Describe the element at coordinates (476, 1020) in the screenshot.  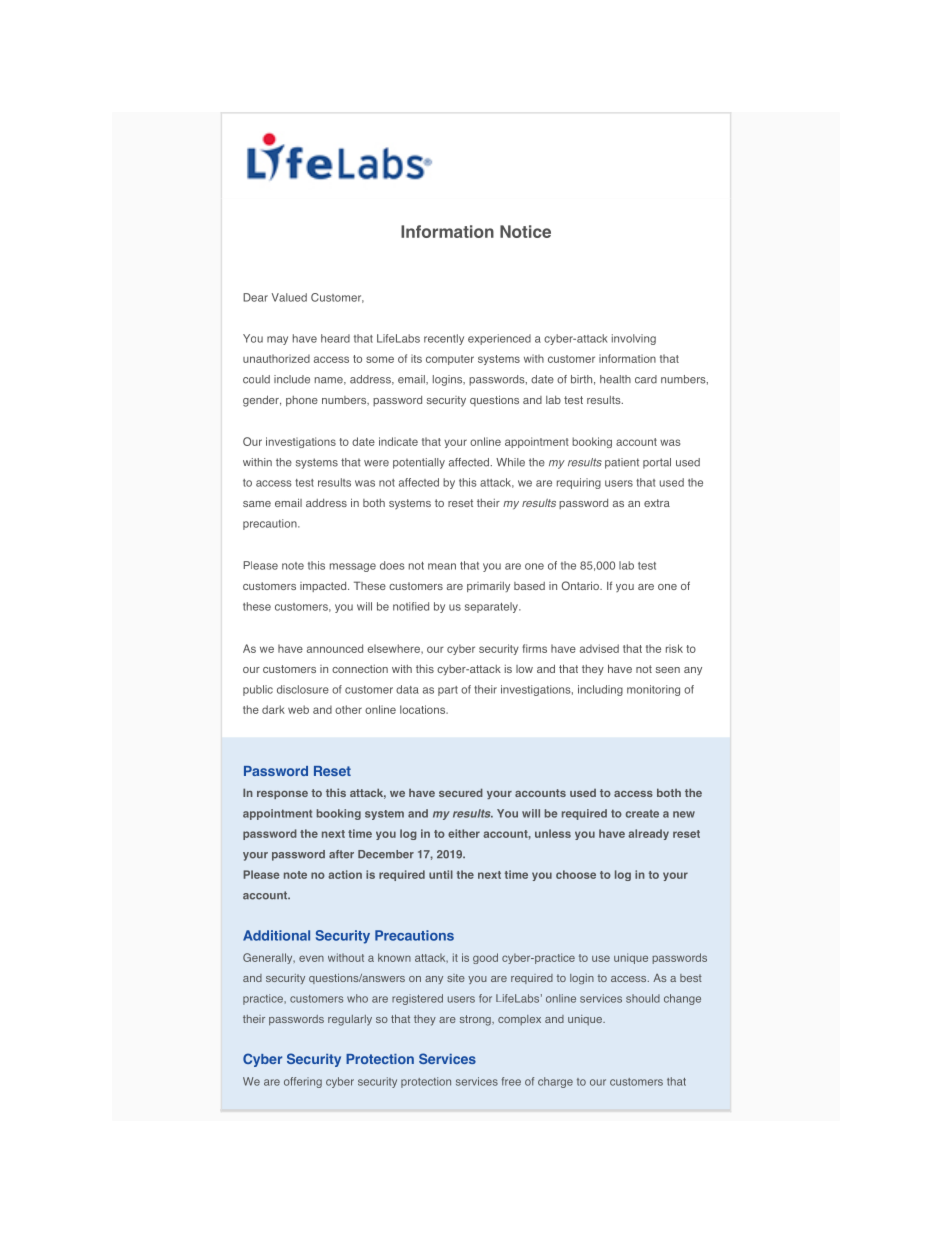
I see `strong` at that location.
